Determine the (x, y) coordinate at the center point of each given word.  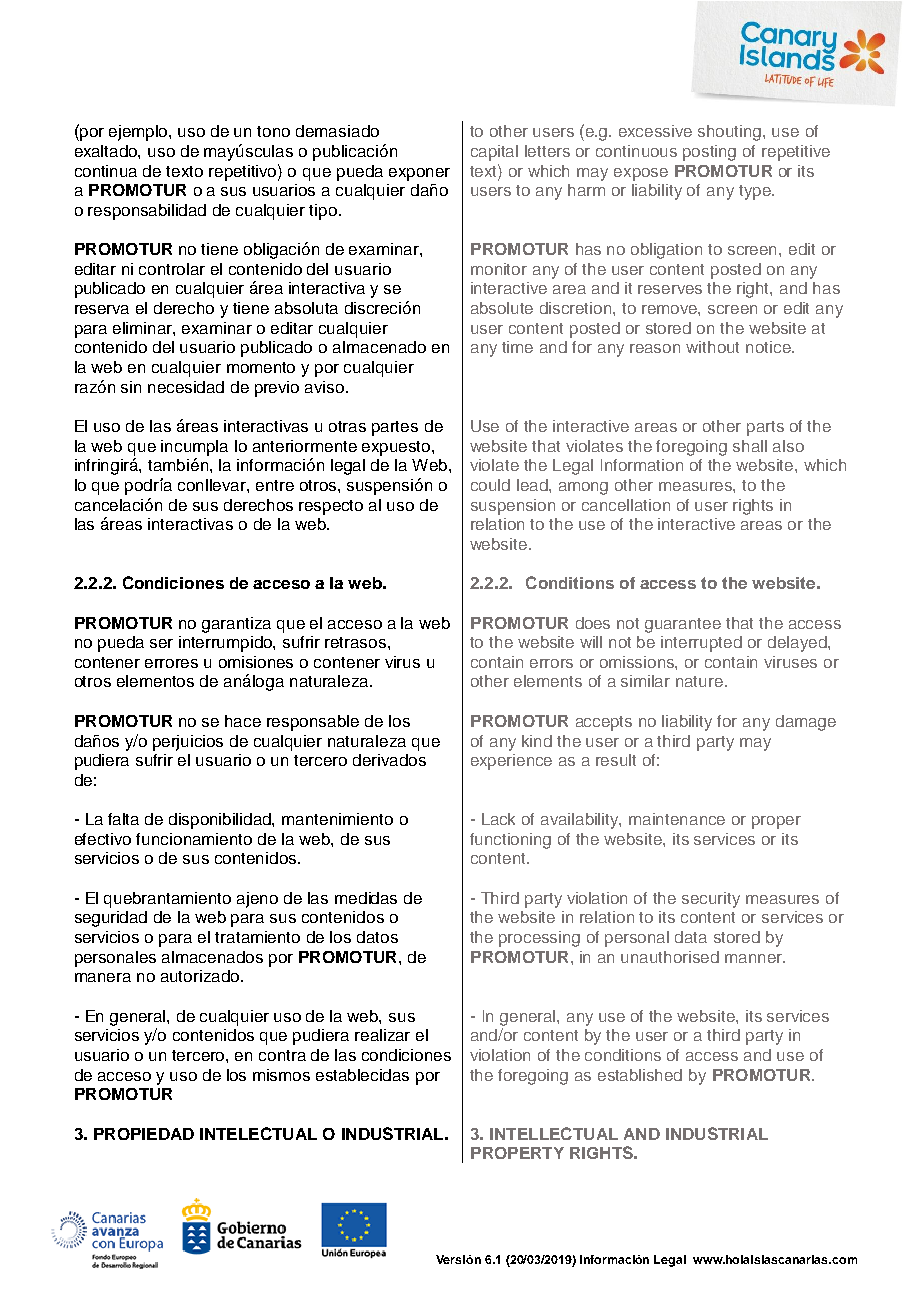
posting (709, 153)
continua (106, 171)
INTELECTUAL (258, 1133)
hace (243, 721)
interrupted (701, 644)
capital (494, 153)
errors (551, 663)
